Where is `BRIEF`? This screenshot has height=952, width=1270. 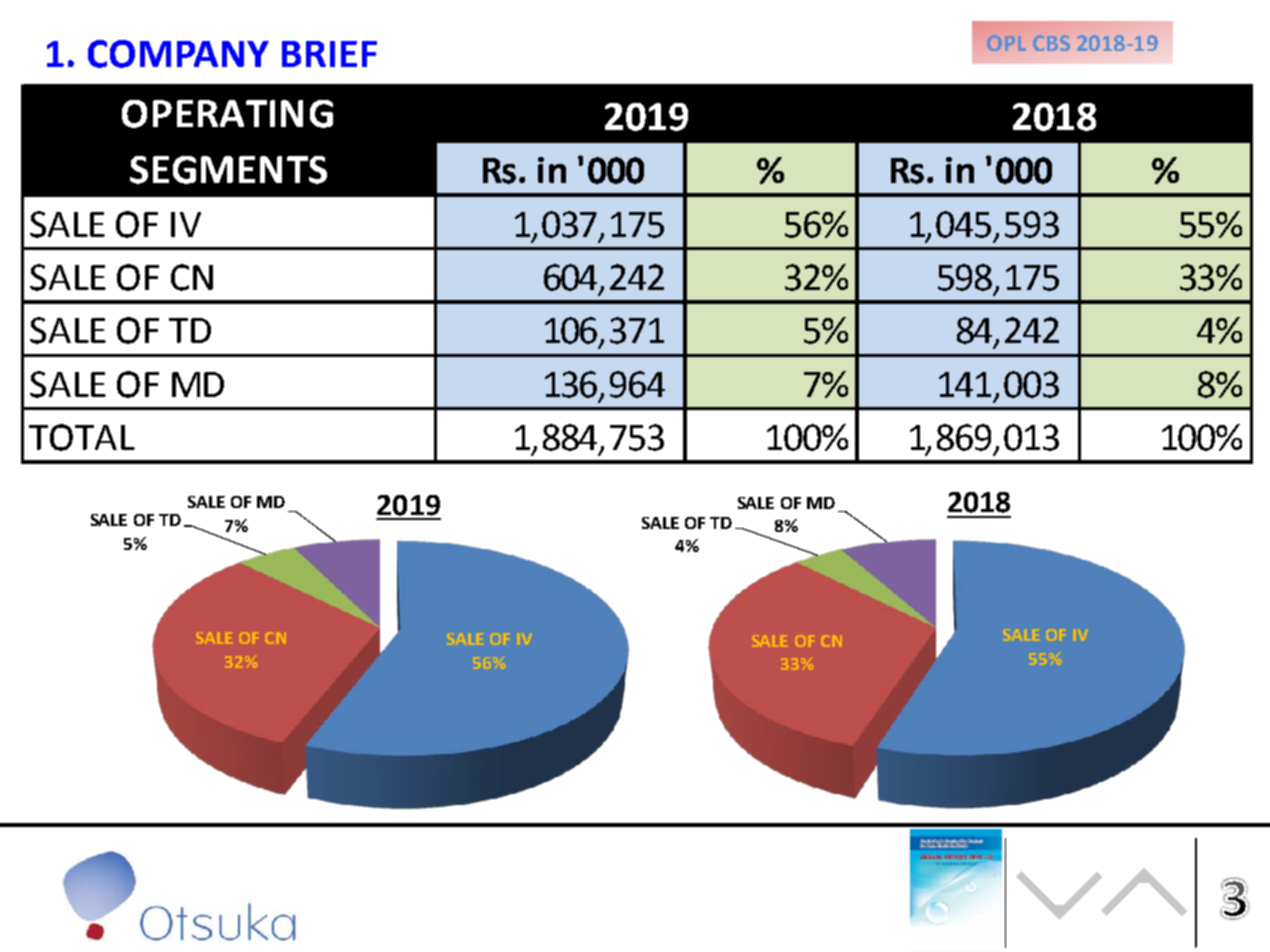
BRIEF is located at coordinates (329, 54).
